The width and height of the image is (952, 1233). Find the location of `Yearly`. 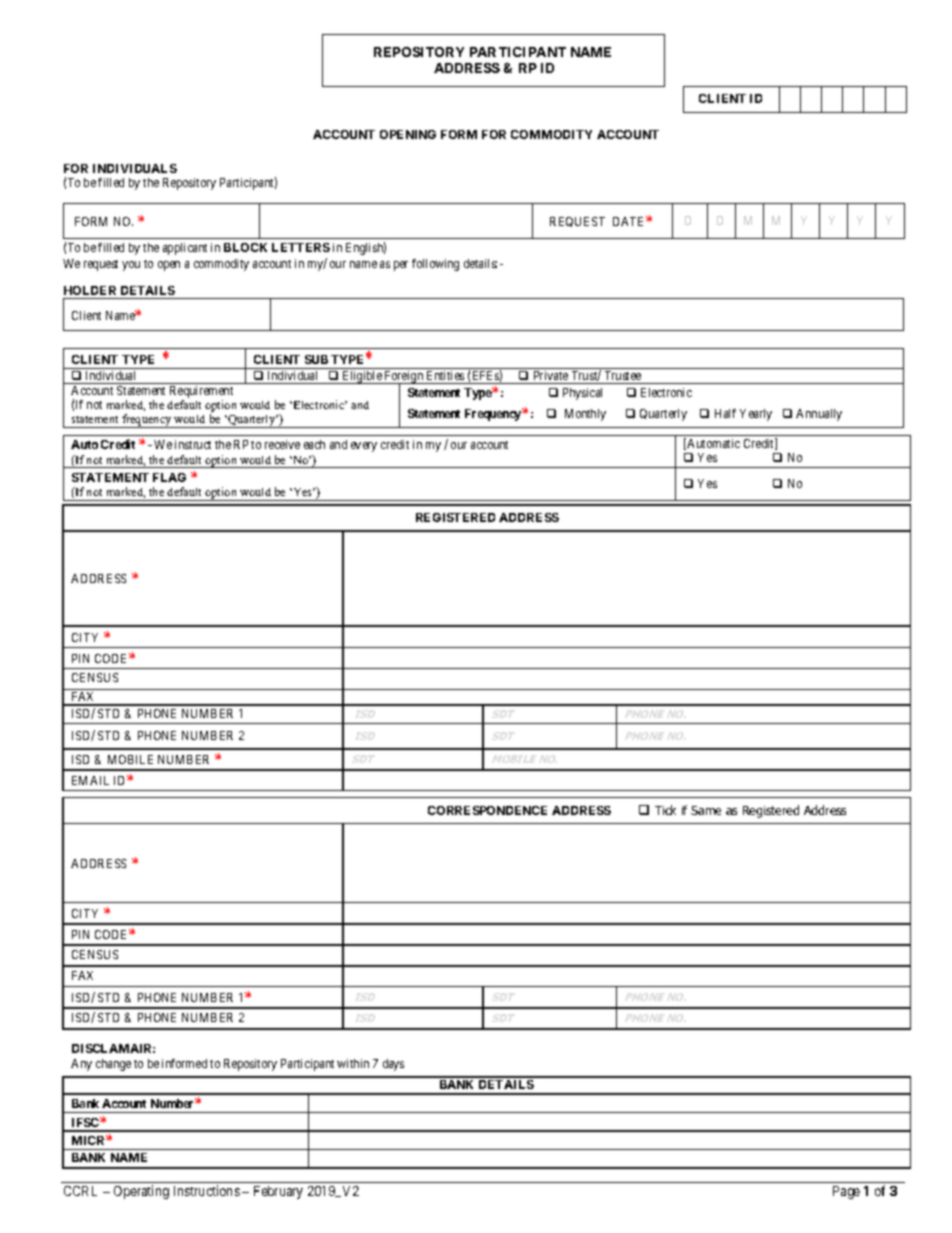

Yearly is located at coordinates (756, 415).
